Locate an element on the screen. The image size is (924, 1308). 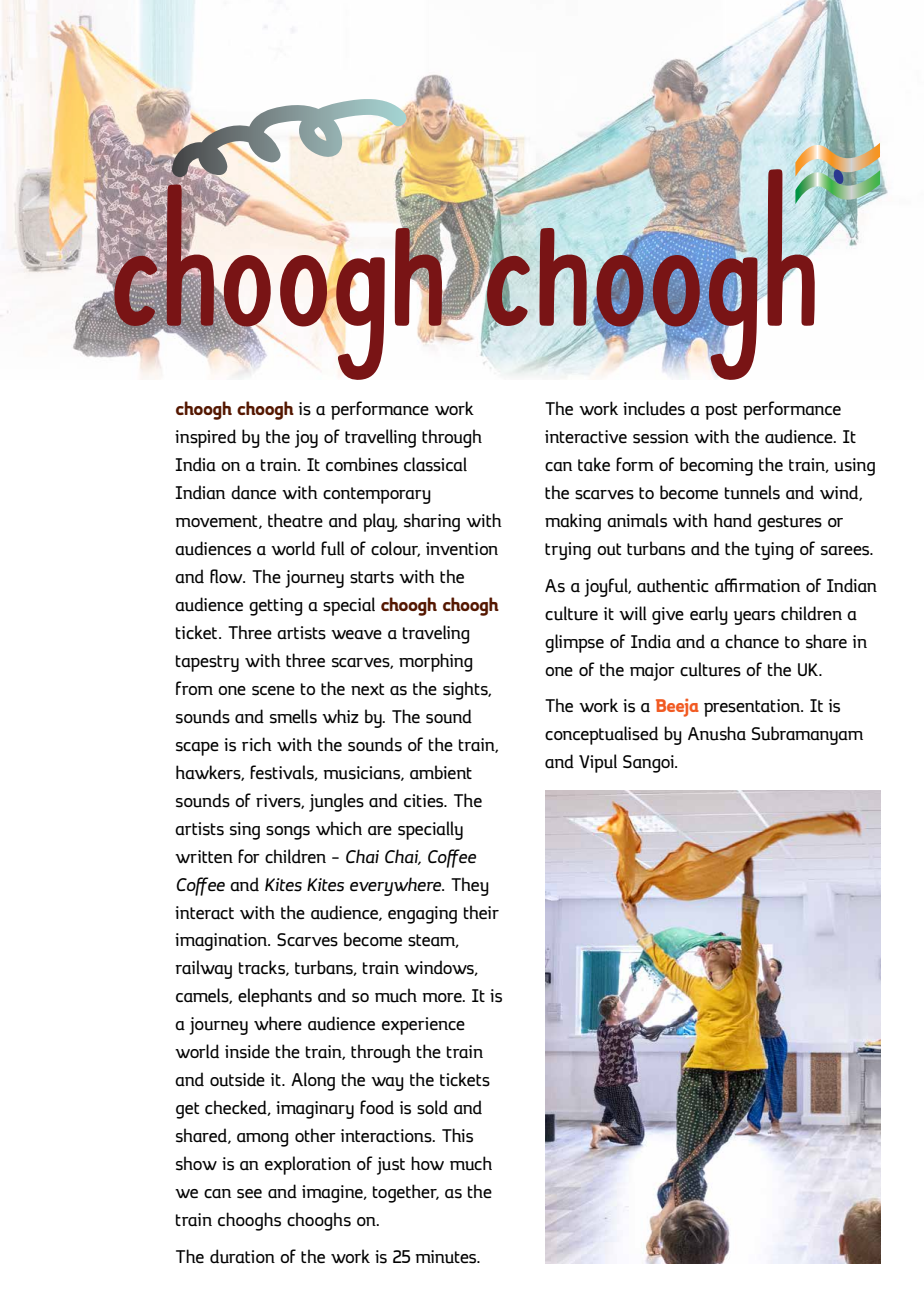
more is located at coordinates (443, 997).
